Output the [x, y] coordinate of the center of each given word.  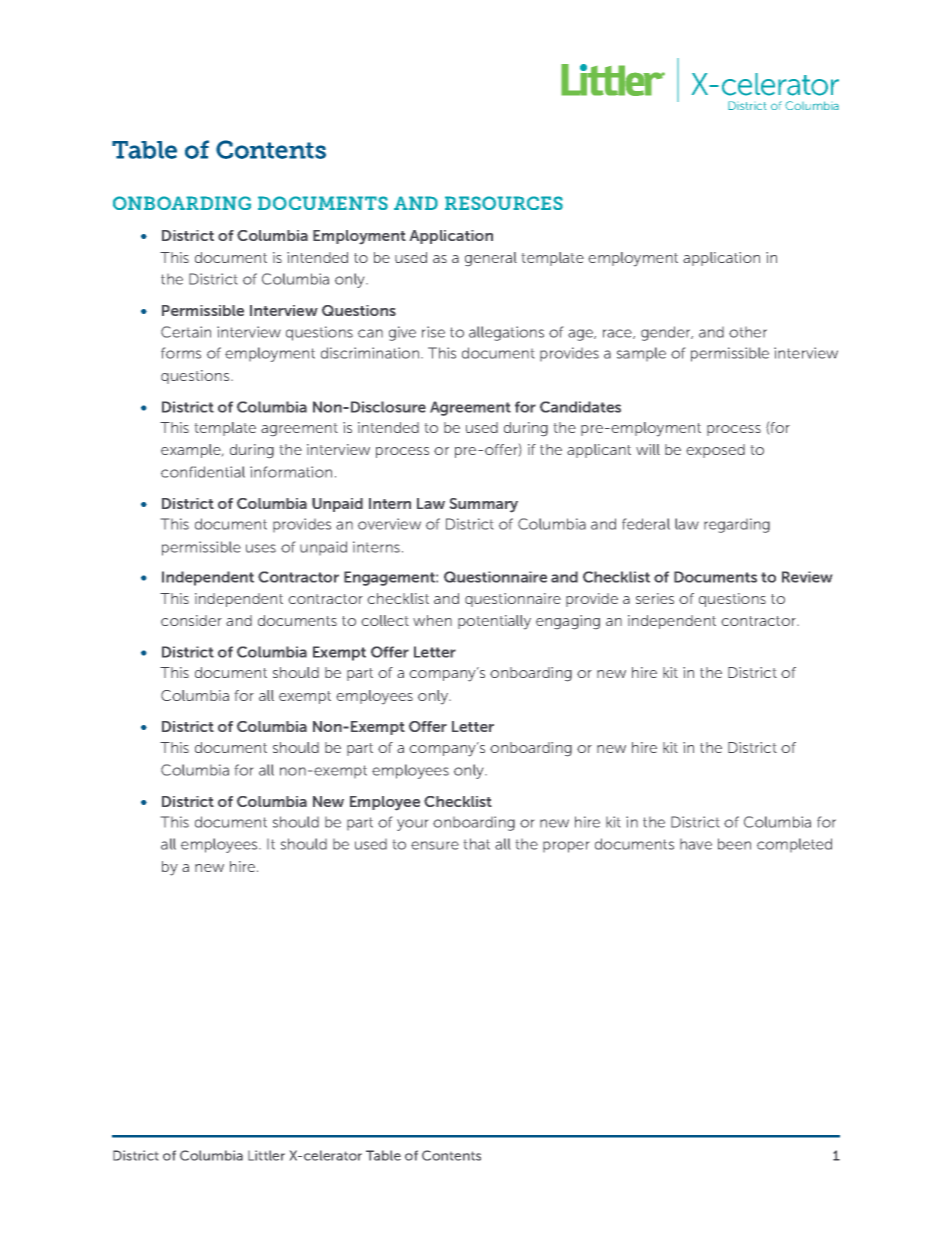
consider [191, 620]
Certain [186, 332]
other [748, 332]
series [655, 598]
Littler [266, 1155]
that [477, 844]
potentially [494, 622]
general [491, 259]
